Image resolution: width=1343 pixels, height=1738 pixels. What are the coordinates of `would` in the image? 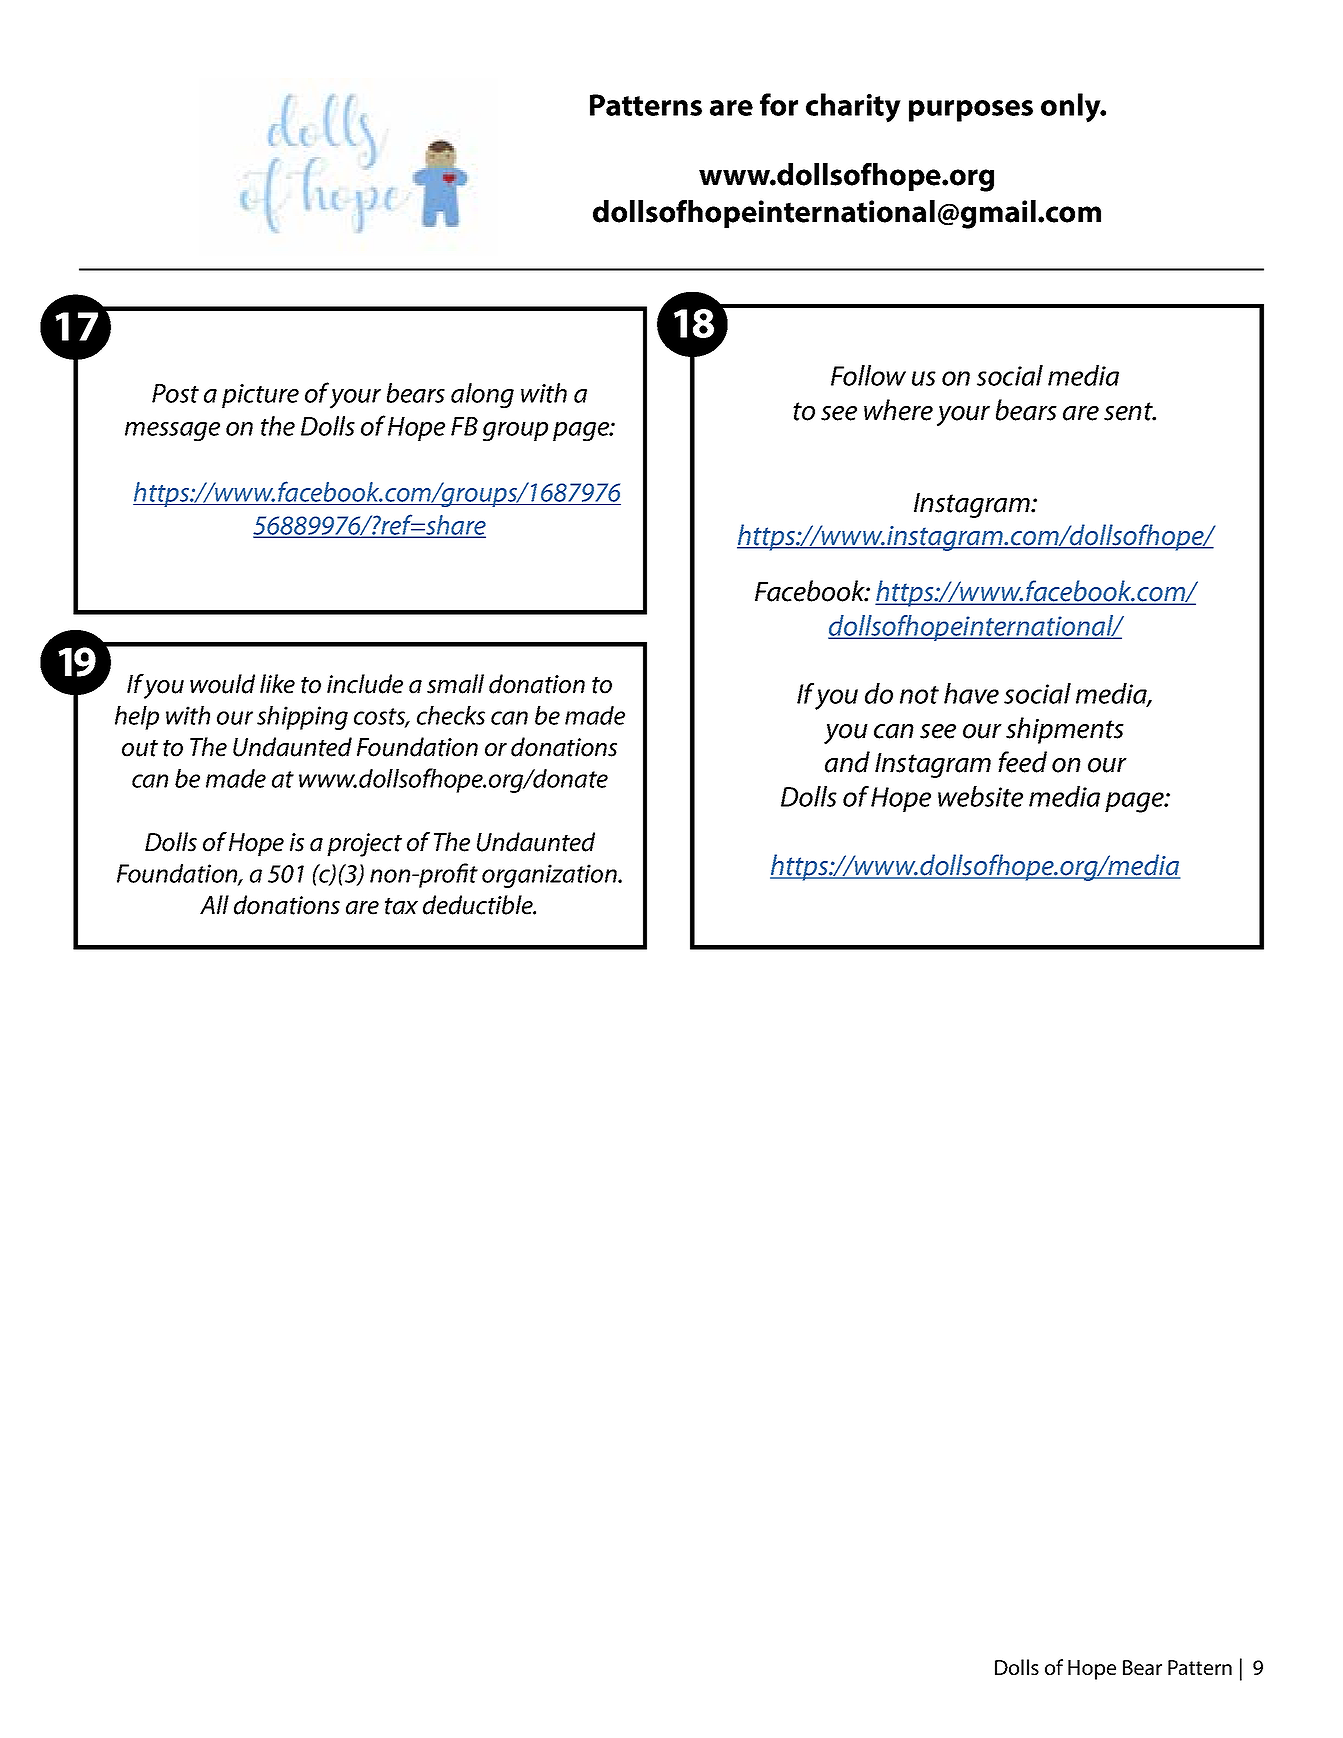 It's located at (222, 684).
